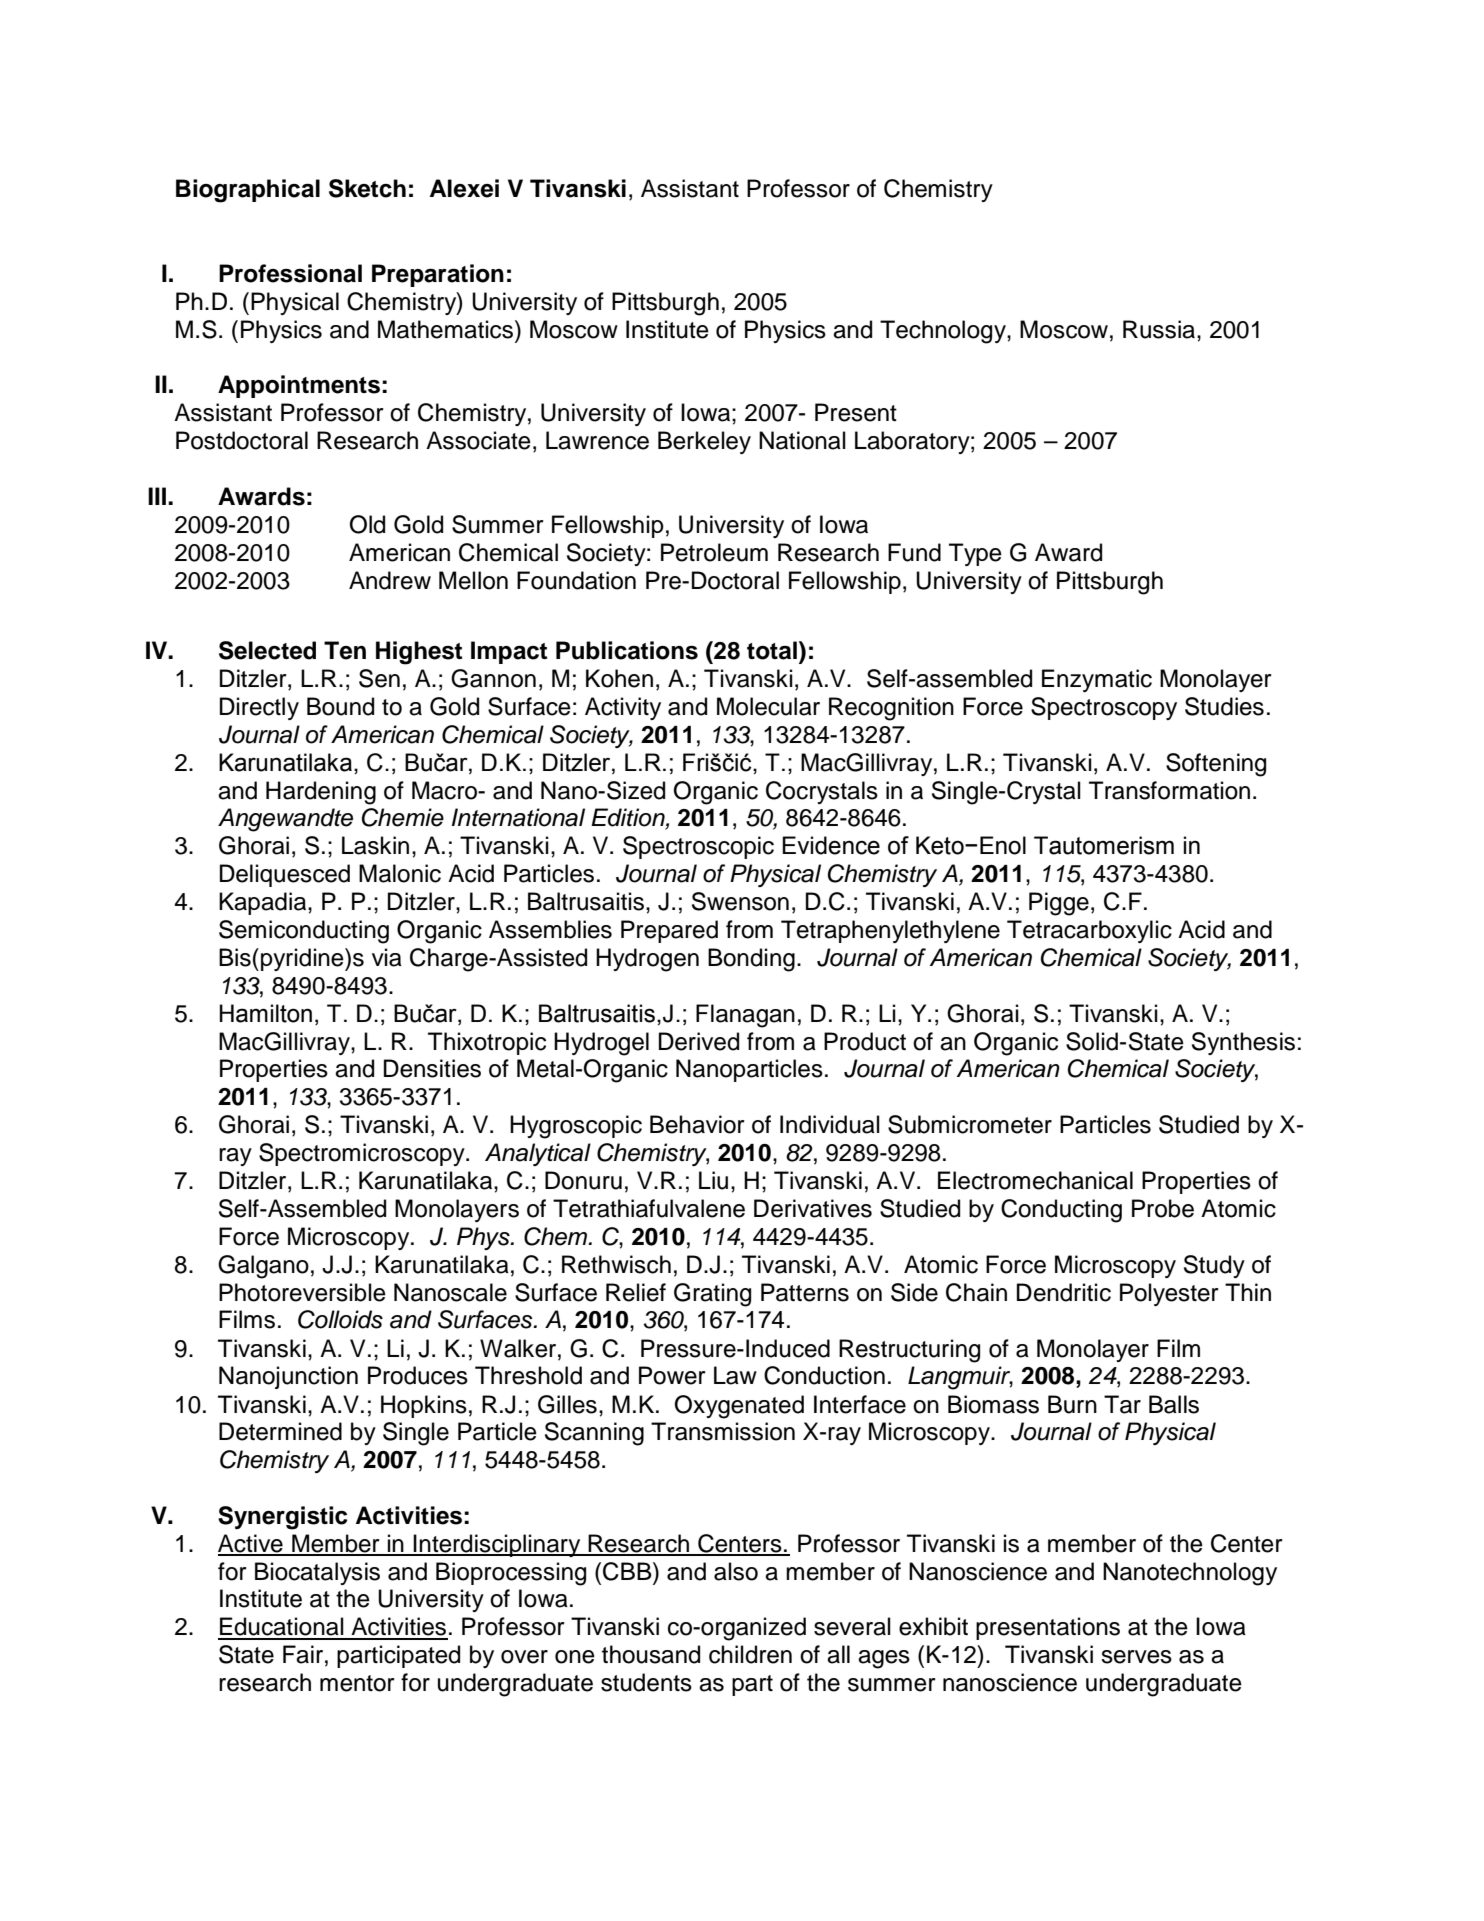 The width and height of the image is (1484, 1921). What do you see at coordinates (1104, 845) in the image?
I see `Tautomerism` at bounding box center [1104, 845].
